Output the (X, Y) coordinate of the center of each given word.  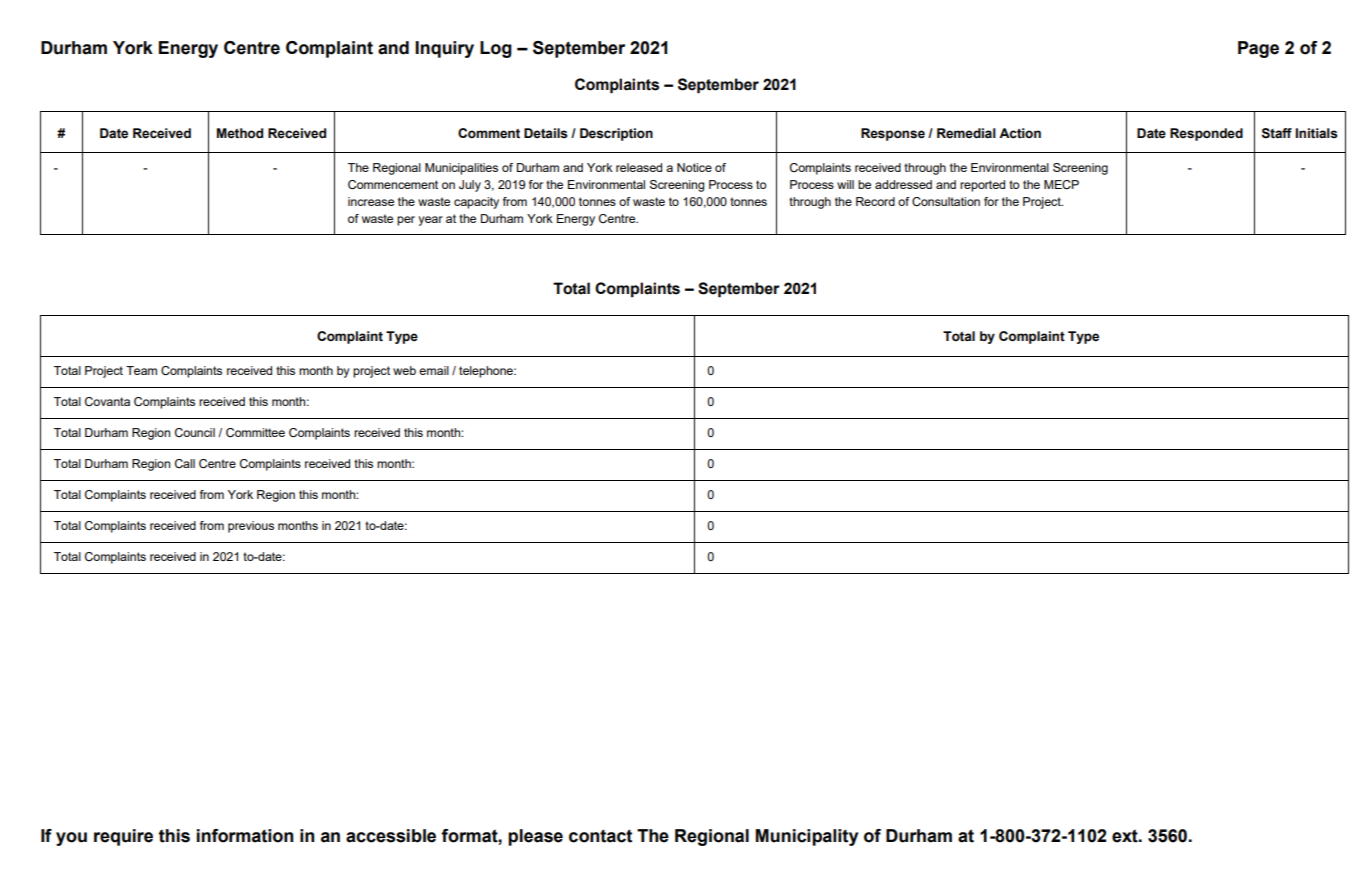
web (404, 370)
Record (875, 201)
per (406, 221)
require (123, 837)
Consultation (946, 201)
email (434, 370)
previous (251, 527)
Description (616, 134)
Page (1258, 49)
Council (195, 432)
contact (600, 836)
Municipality (807, 837)
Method (240, 133)
